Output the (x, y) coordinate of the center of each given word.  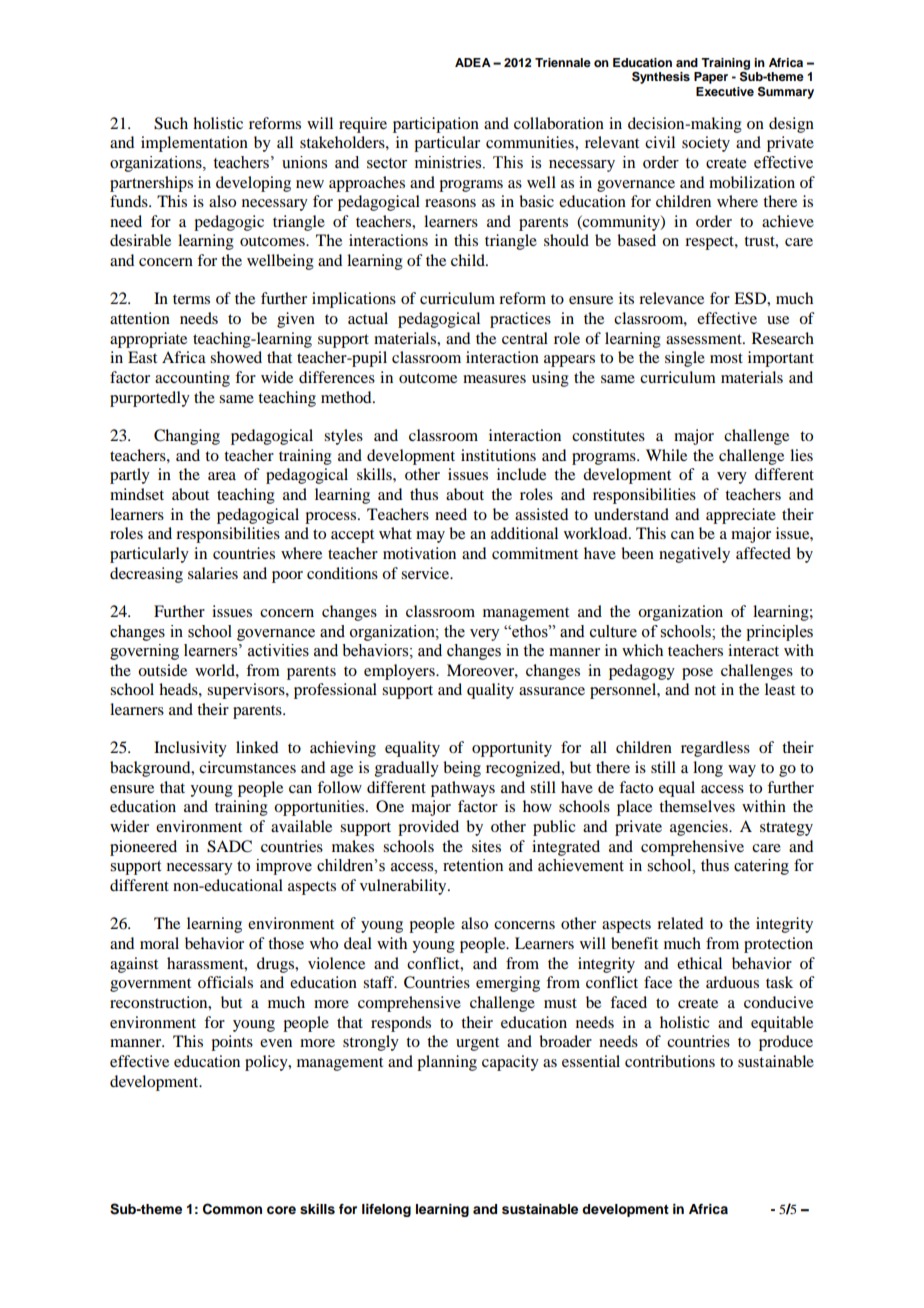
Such (171, 123)
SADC (229, 846)
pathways (463, 789)
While (666, 455)
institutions (498, 455)
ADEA (473, 62)
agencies (700, 828)
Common (232, 1209)
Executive (725, 91)
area (222, 476)
